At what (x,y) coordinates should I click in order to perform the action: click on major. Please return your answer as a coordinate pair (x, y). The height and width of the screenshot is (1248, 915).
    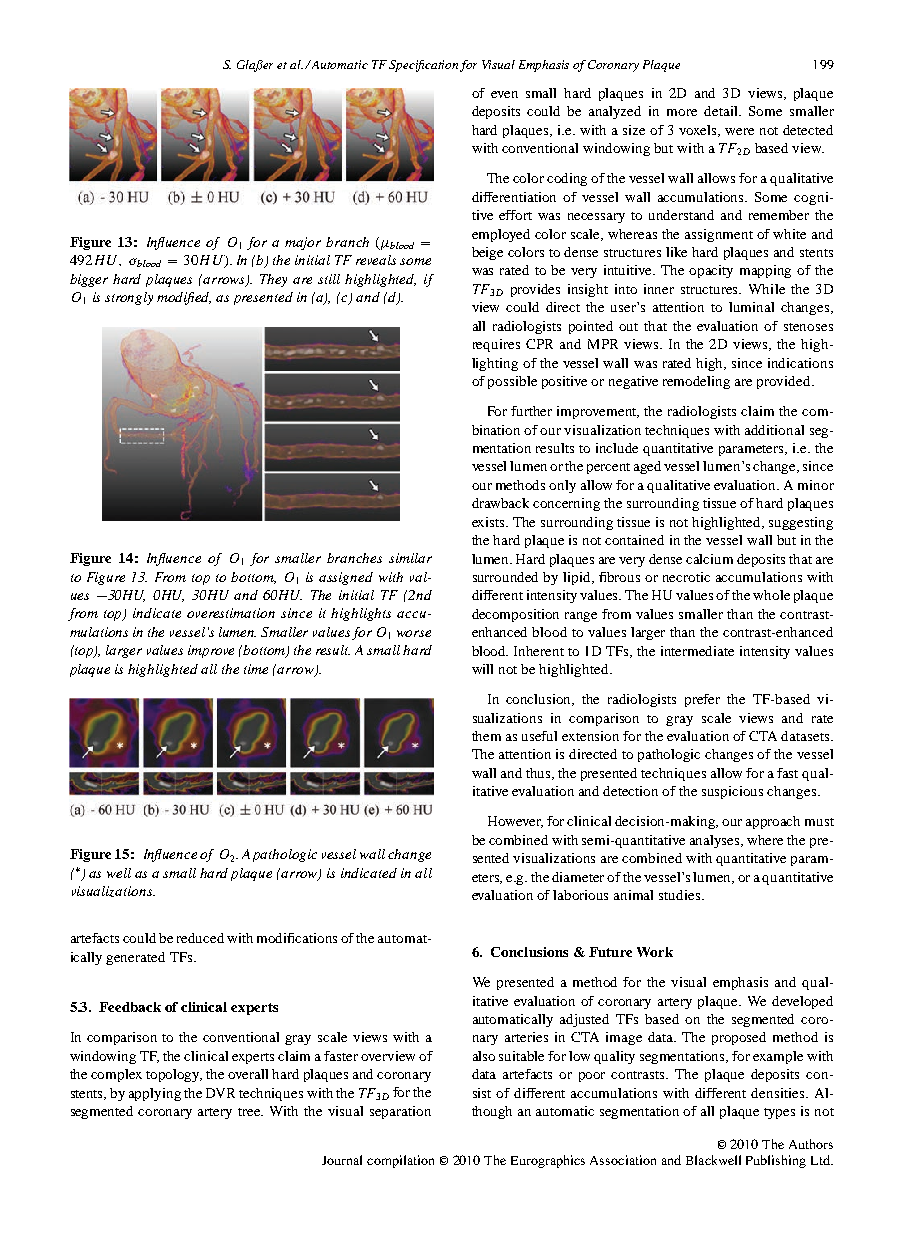
    Looking at the image, I should click on (303, 243).
